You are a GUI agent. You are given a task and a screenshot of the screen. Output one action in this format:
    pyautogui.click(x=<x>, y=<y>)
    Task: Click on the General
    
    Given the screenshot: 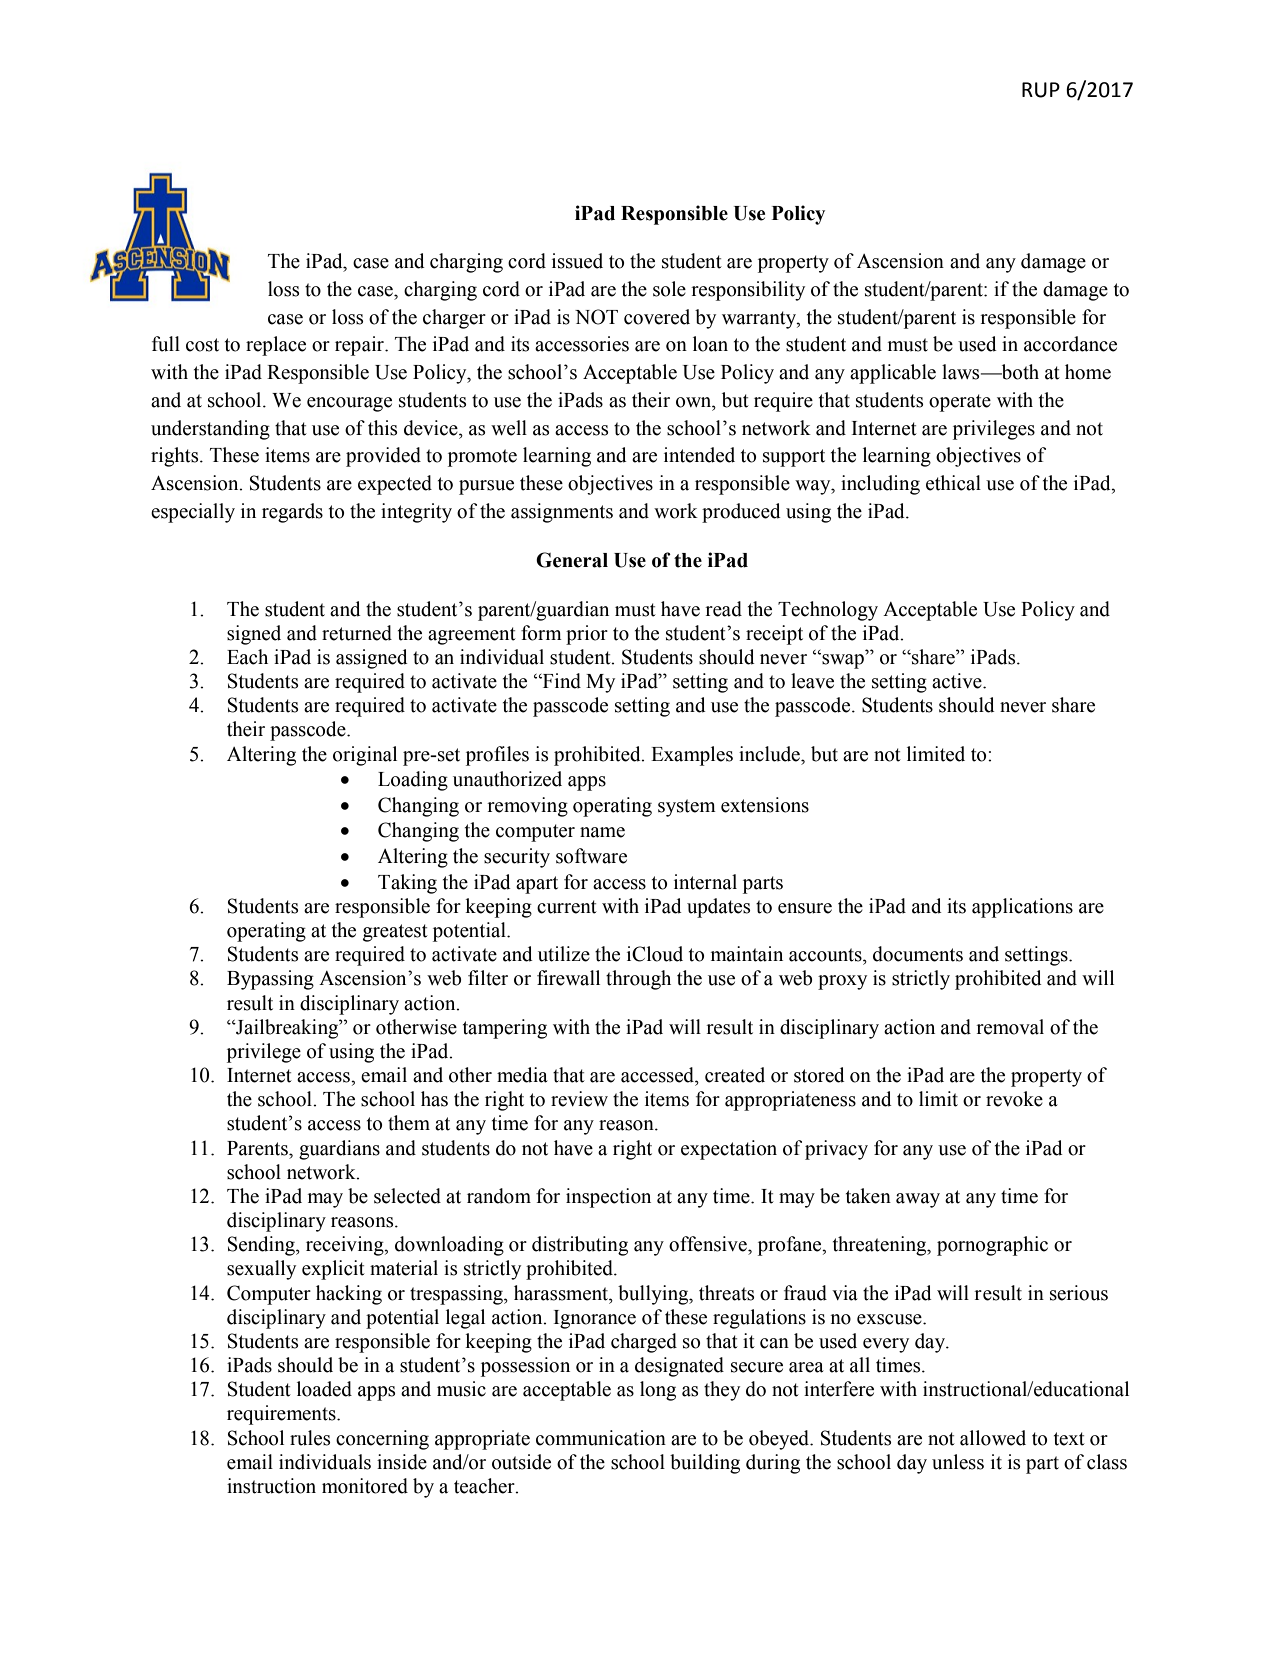 What is the action you would take?
    pyautogui.click(x=572, y=560)
